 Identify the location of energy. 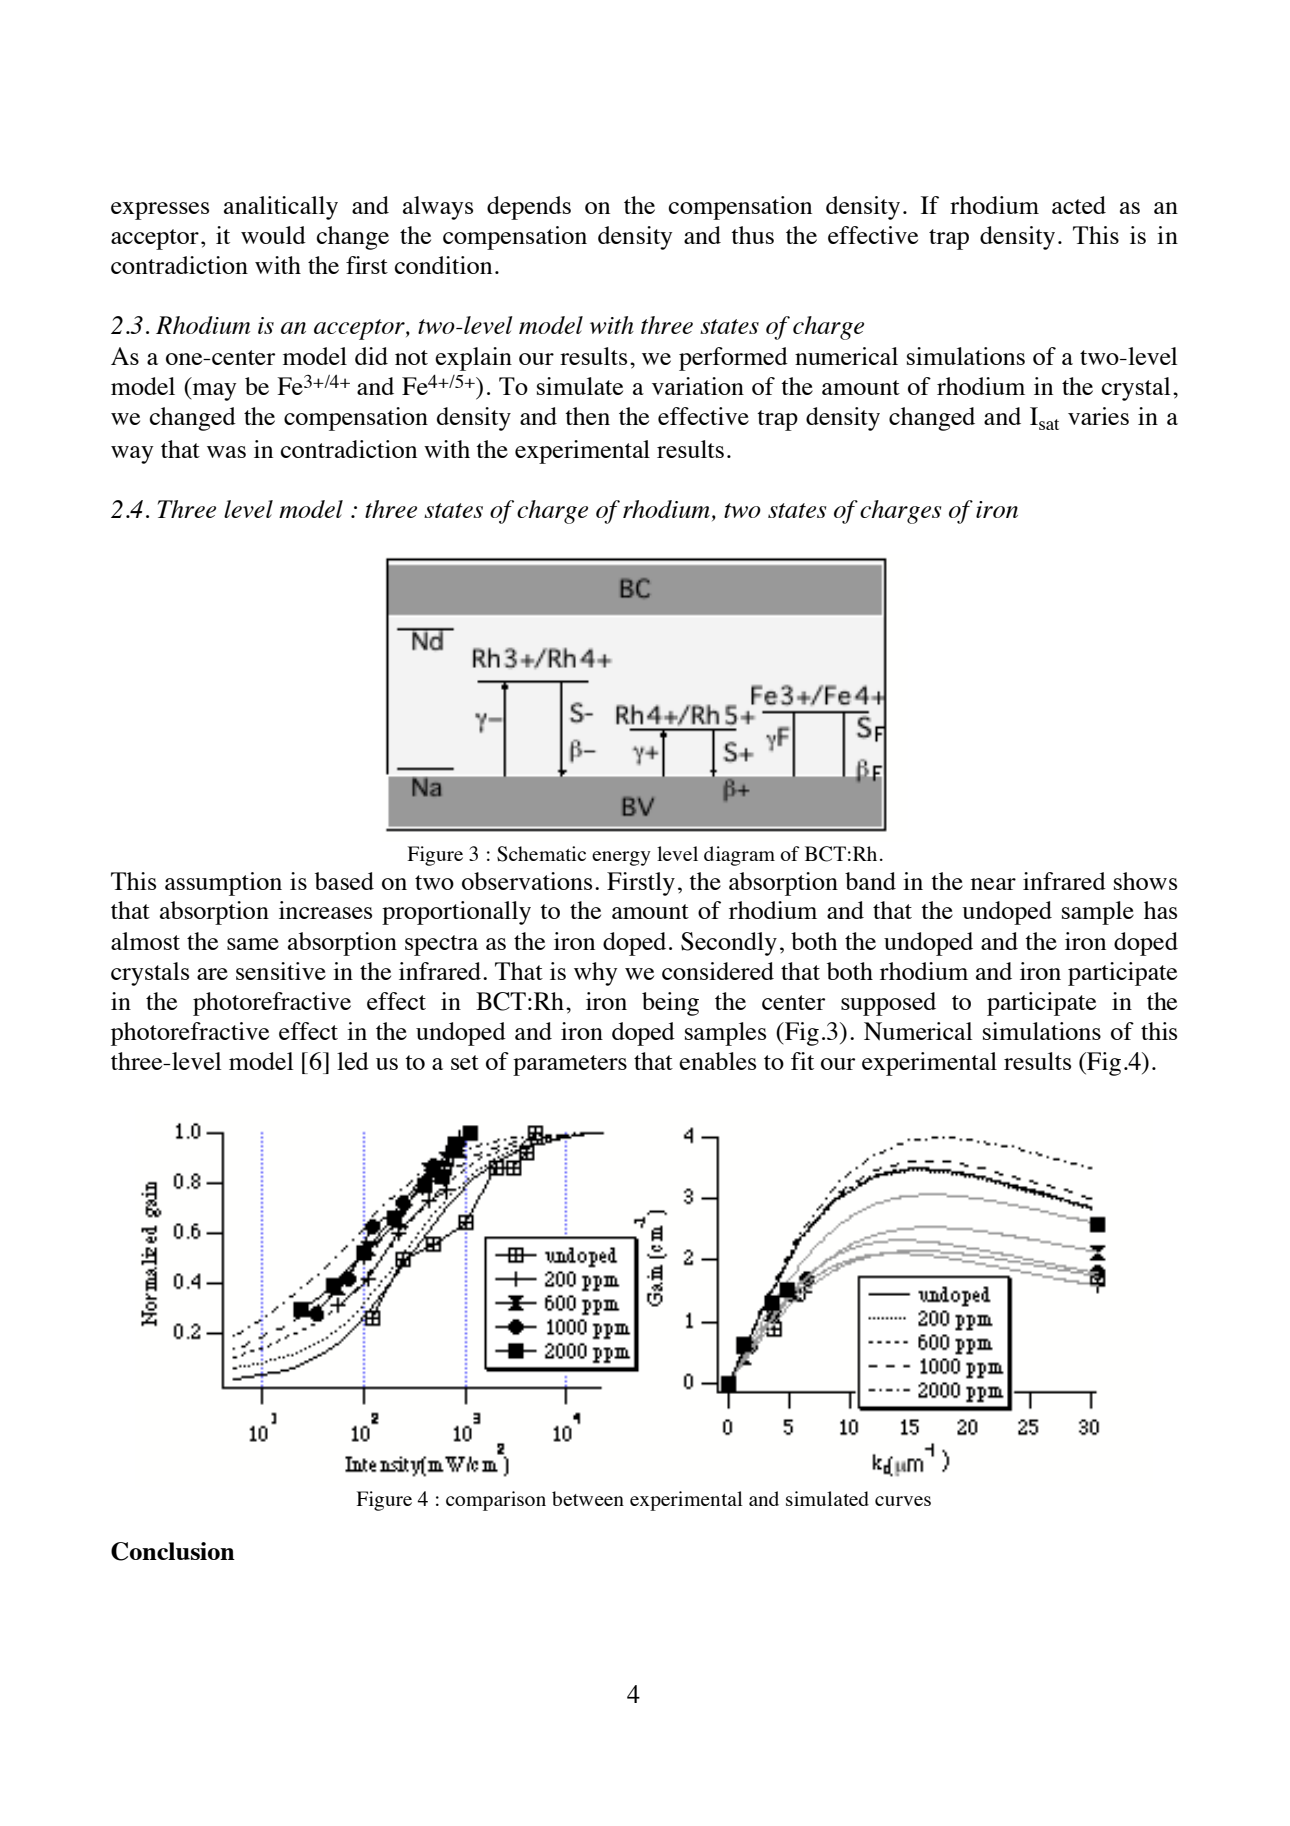
(621, 858).
